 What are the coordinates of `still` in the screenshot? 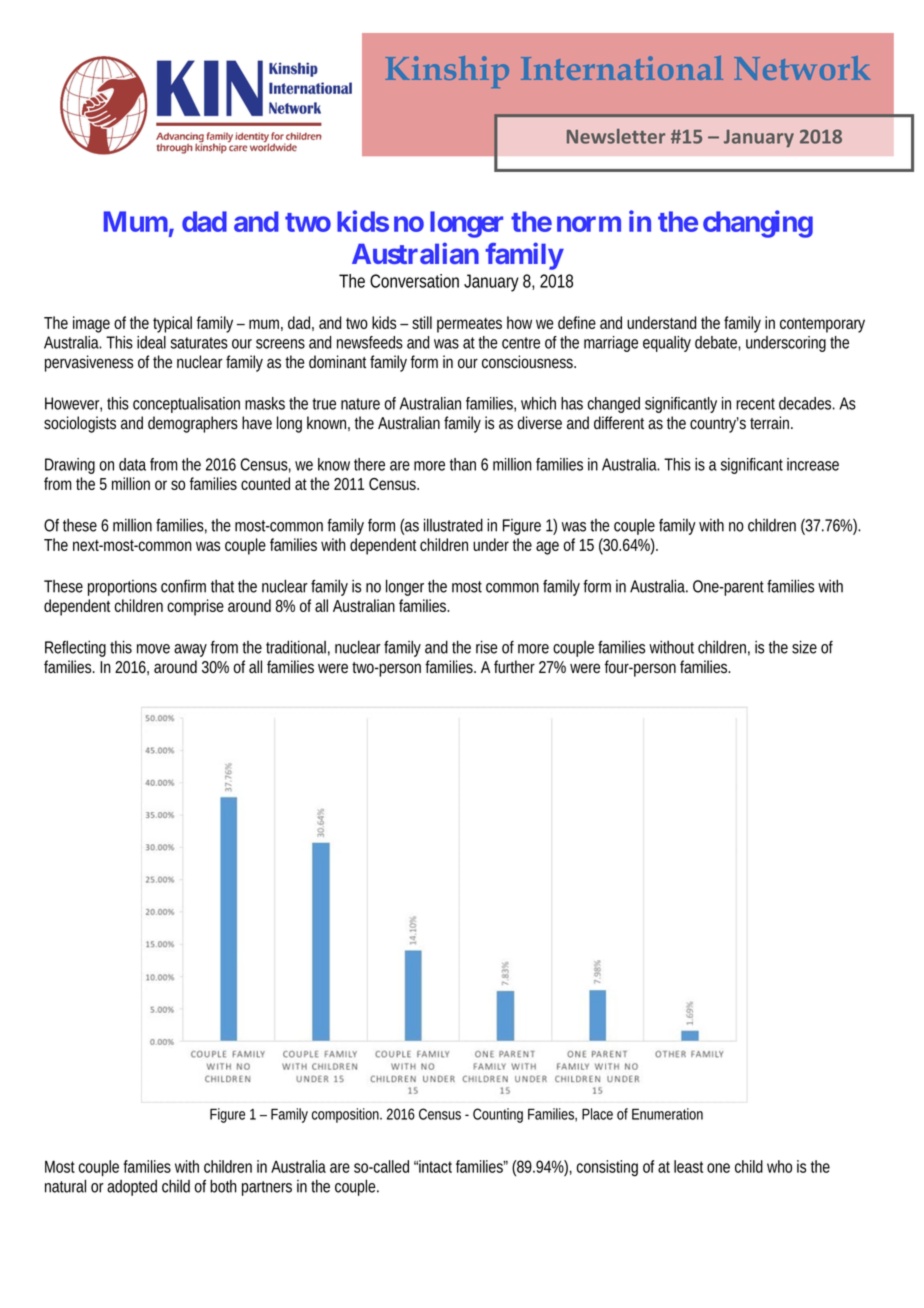 It's located at (422, 322).
